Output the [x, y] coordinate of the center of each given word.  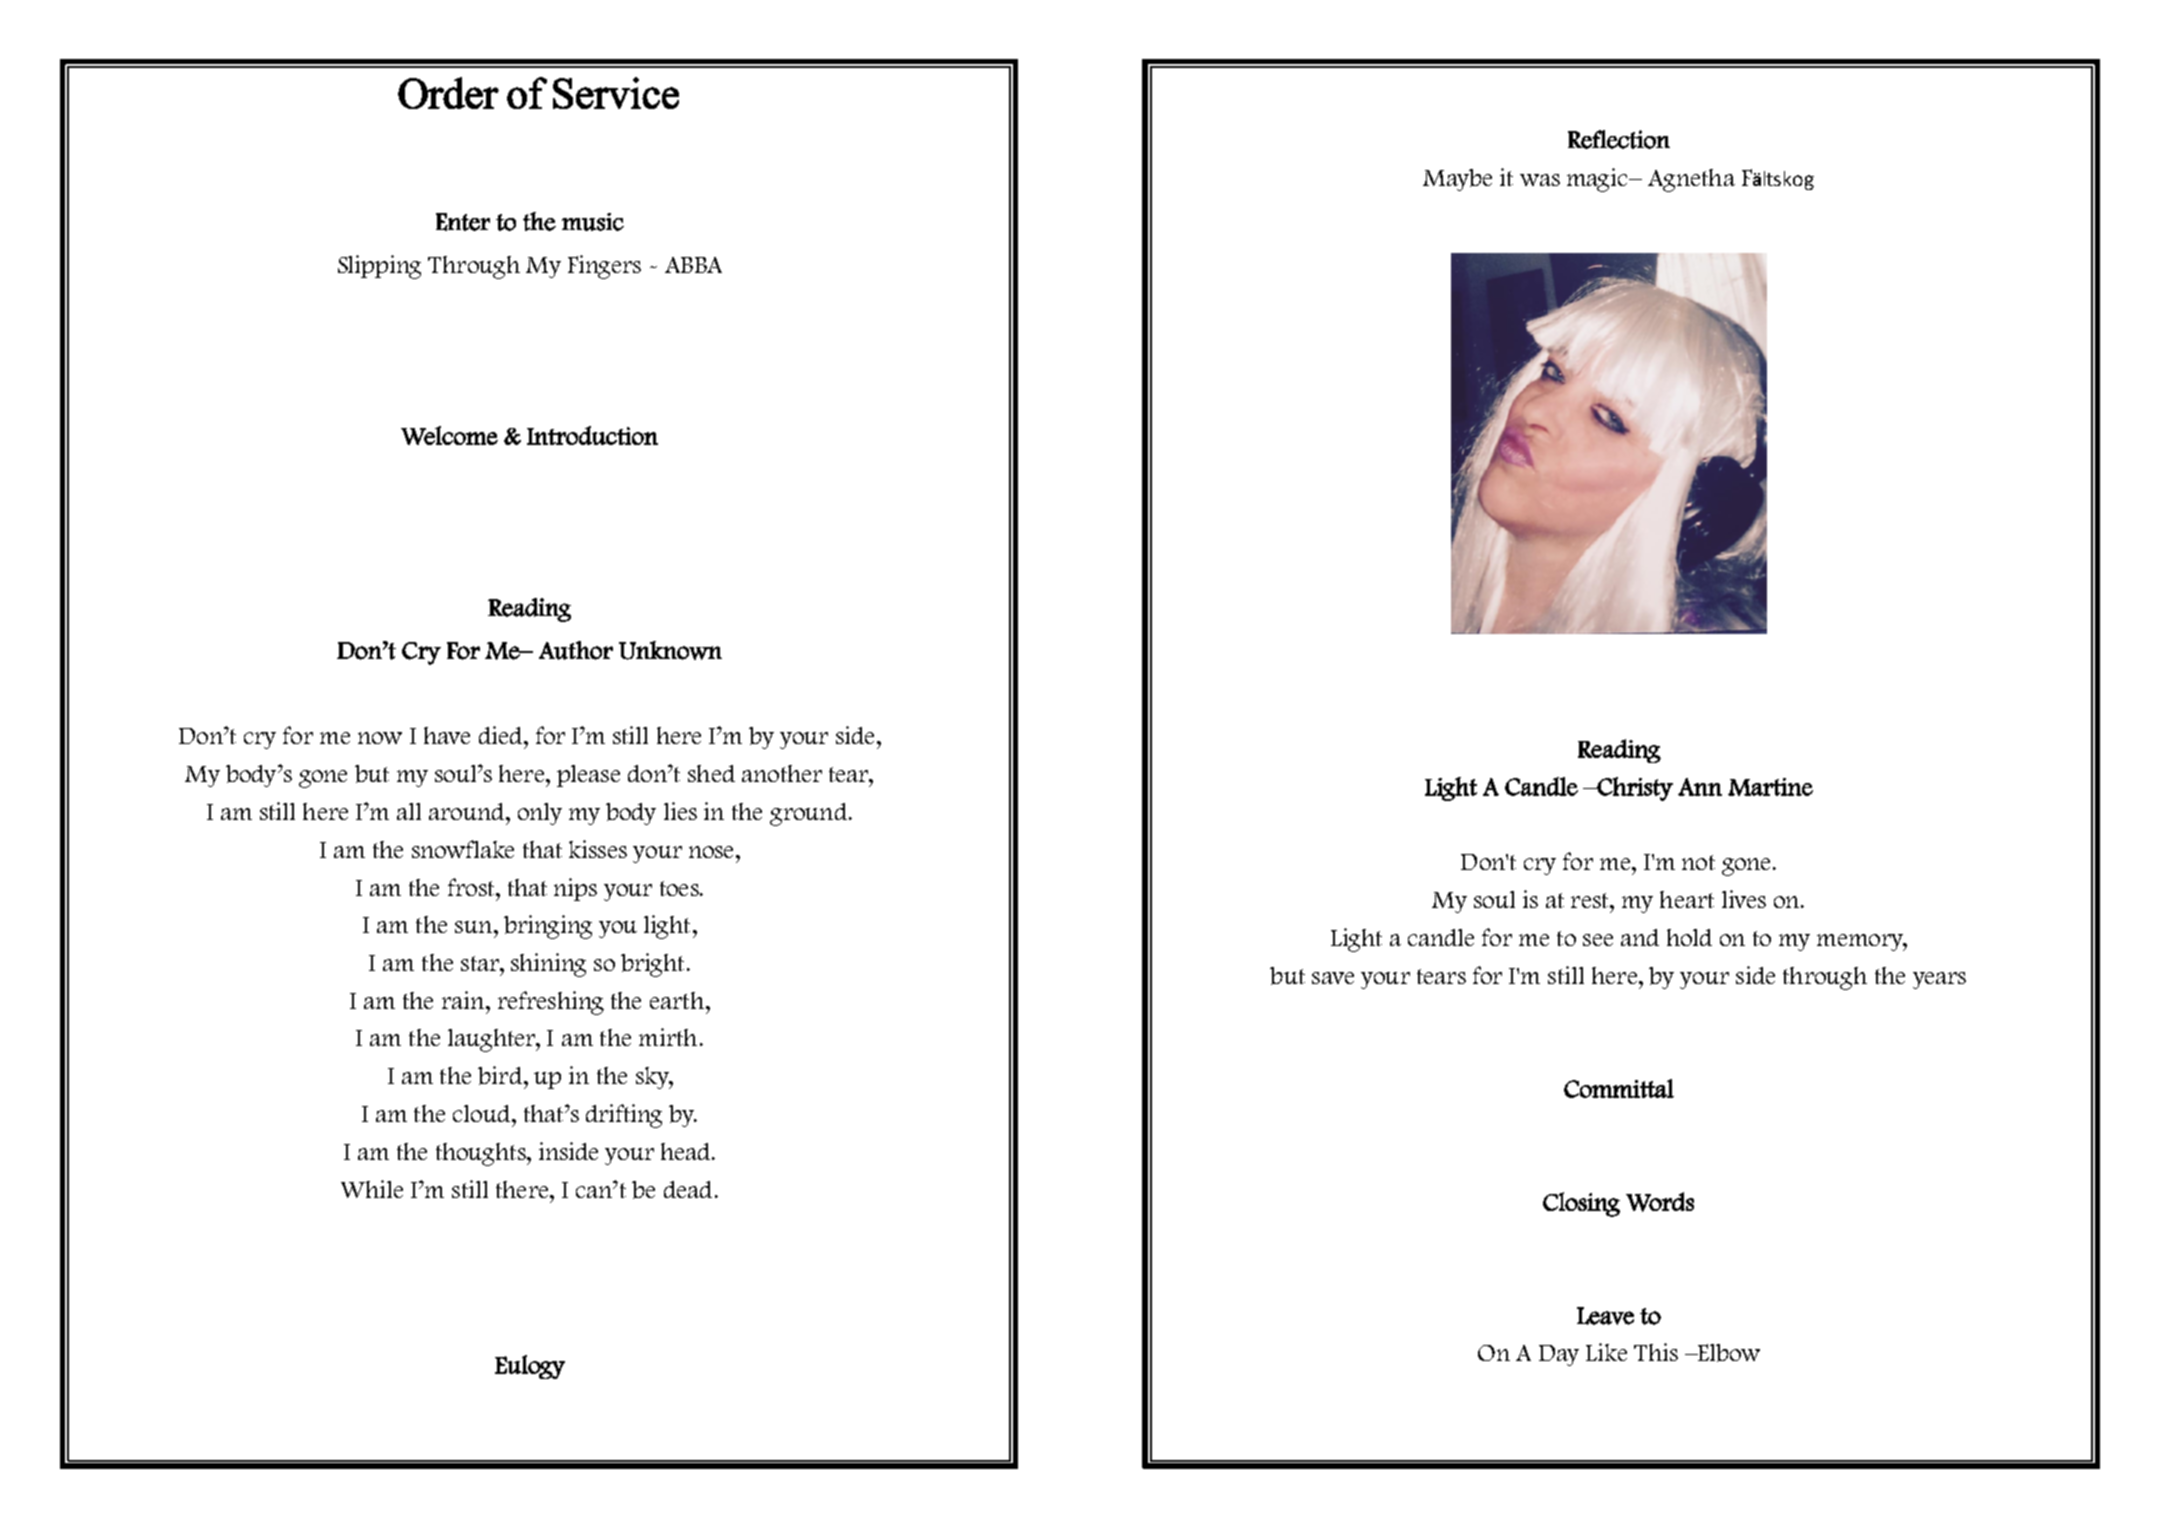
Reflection [1619, 139]
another [782, 773]
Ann [1700, 787]
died [502, 735]
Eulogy [530, 1367]
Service [616, 93]
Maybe [1457, 180]
